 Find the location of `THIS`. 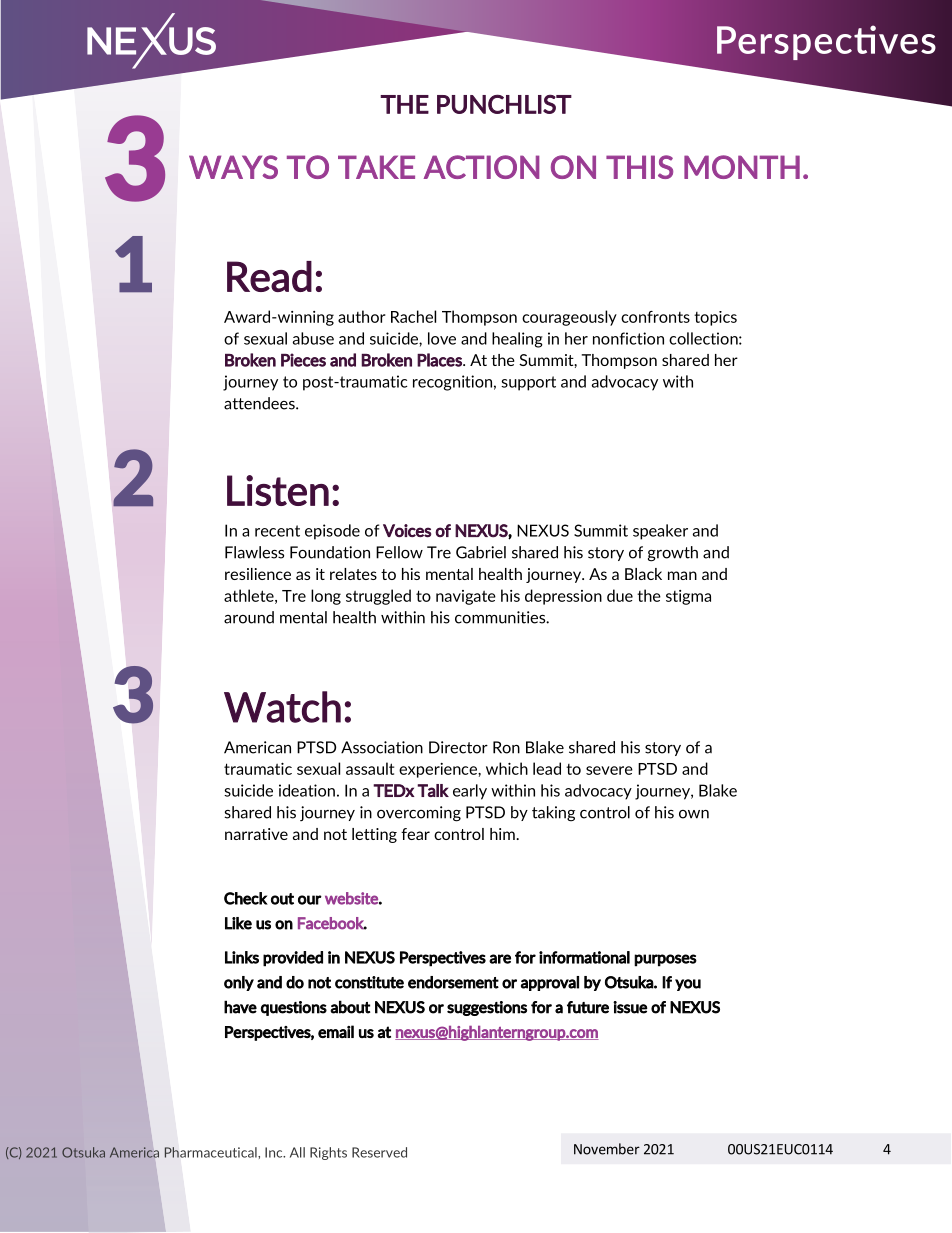

THIS is located at coordinates (639, 167).
